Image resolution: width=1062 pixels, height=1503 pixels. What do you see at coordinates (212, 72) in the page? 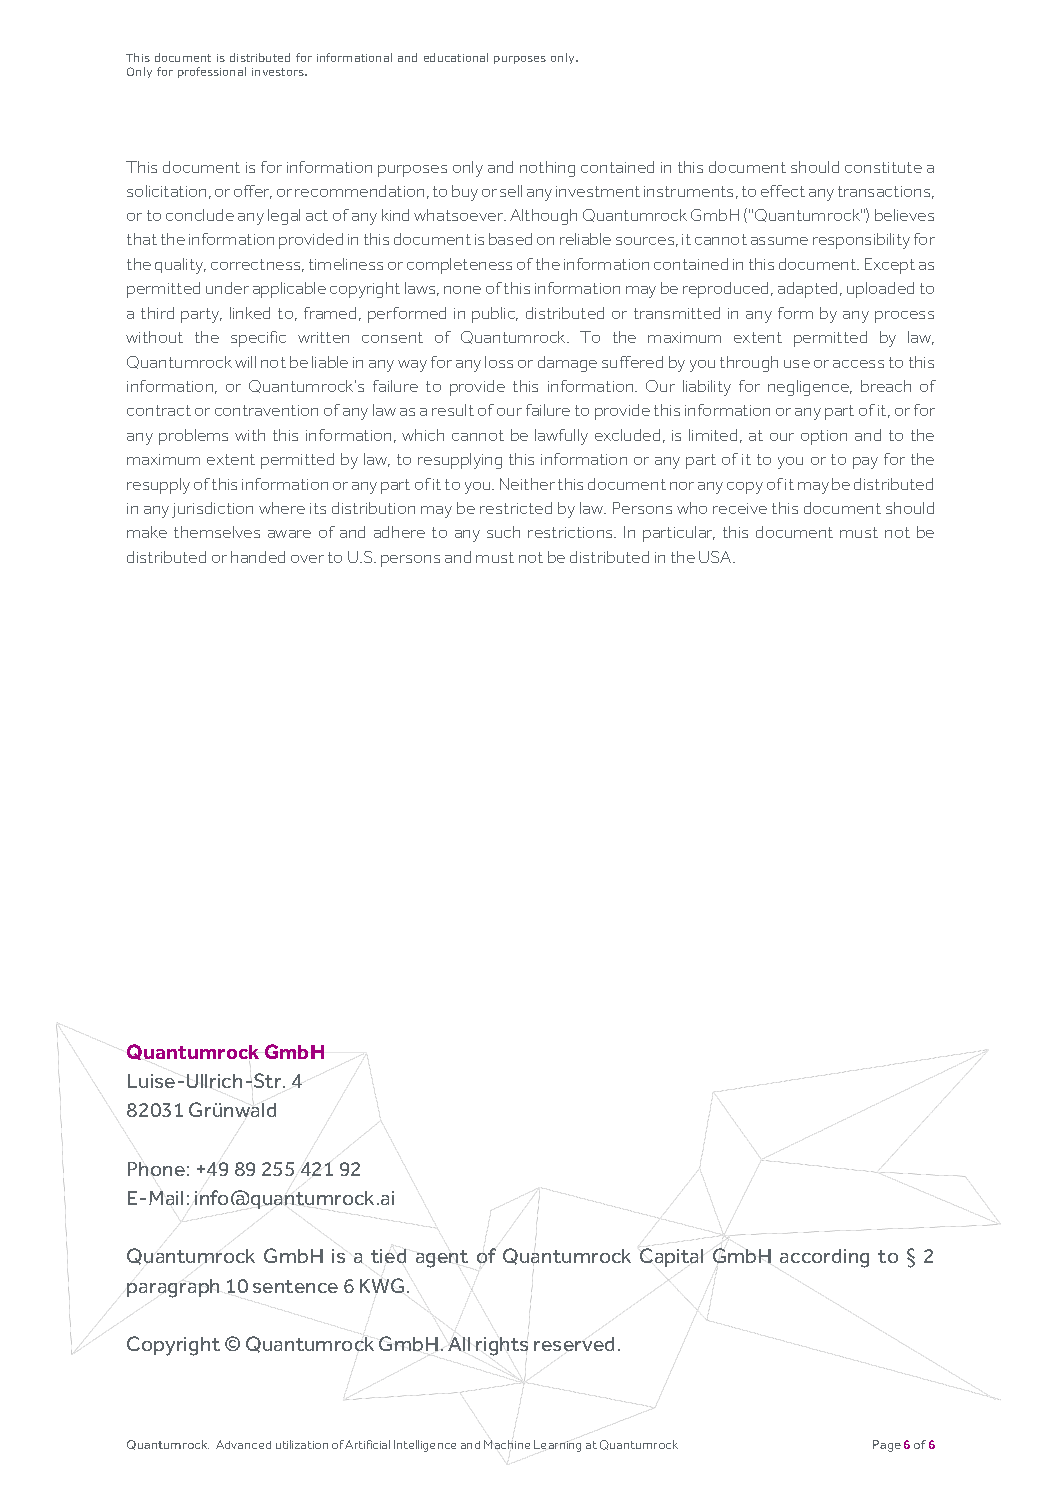
I see `professional` at bounding box center [212, 72].
